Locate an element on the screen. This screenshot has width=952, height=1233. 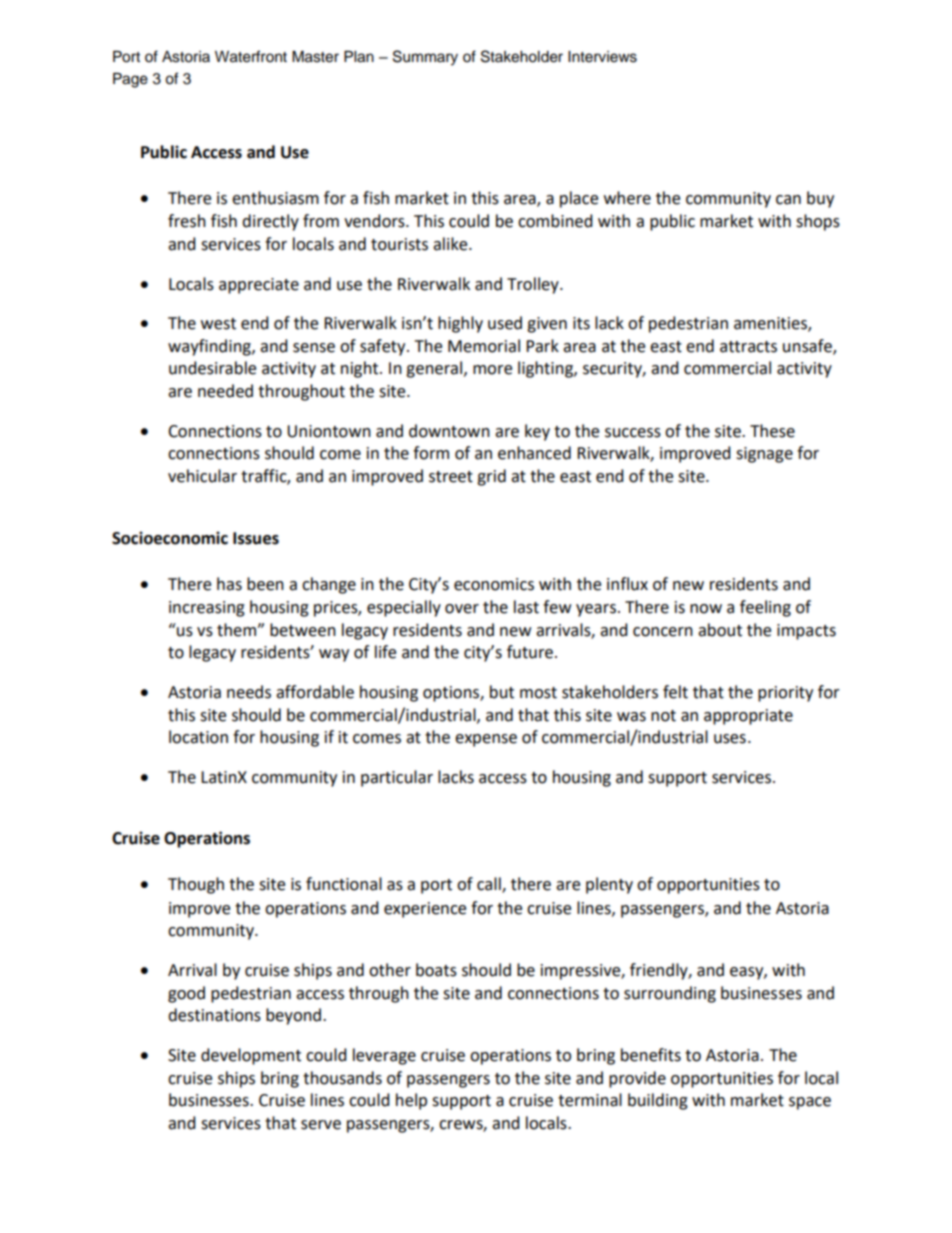
space is located at coordinates (810, 1103).
